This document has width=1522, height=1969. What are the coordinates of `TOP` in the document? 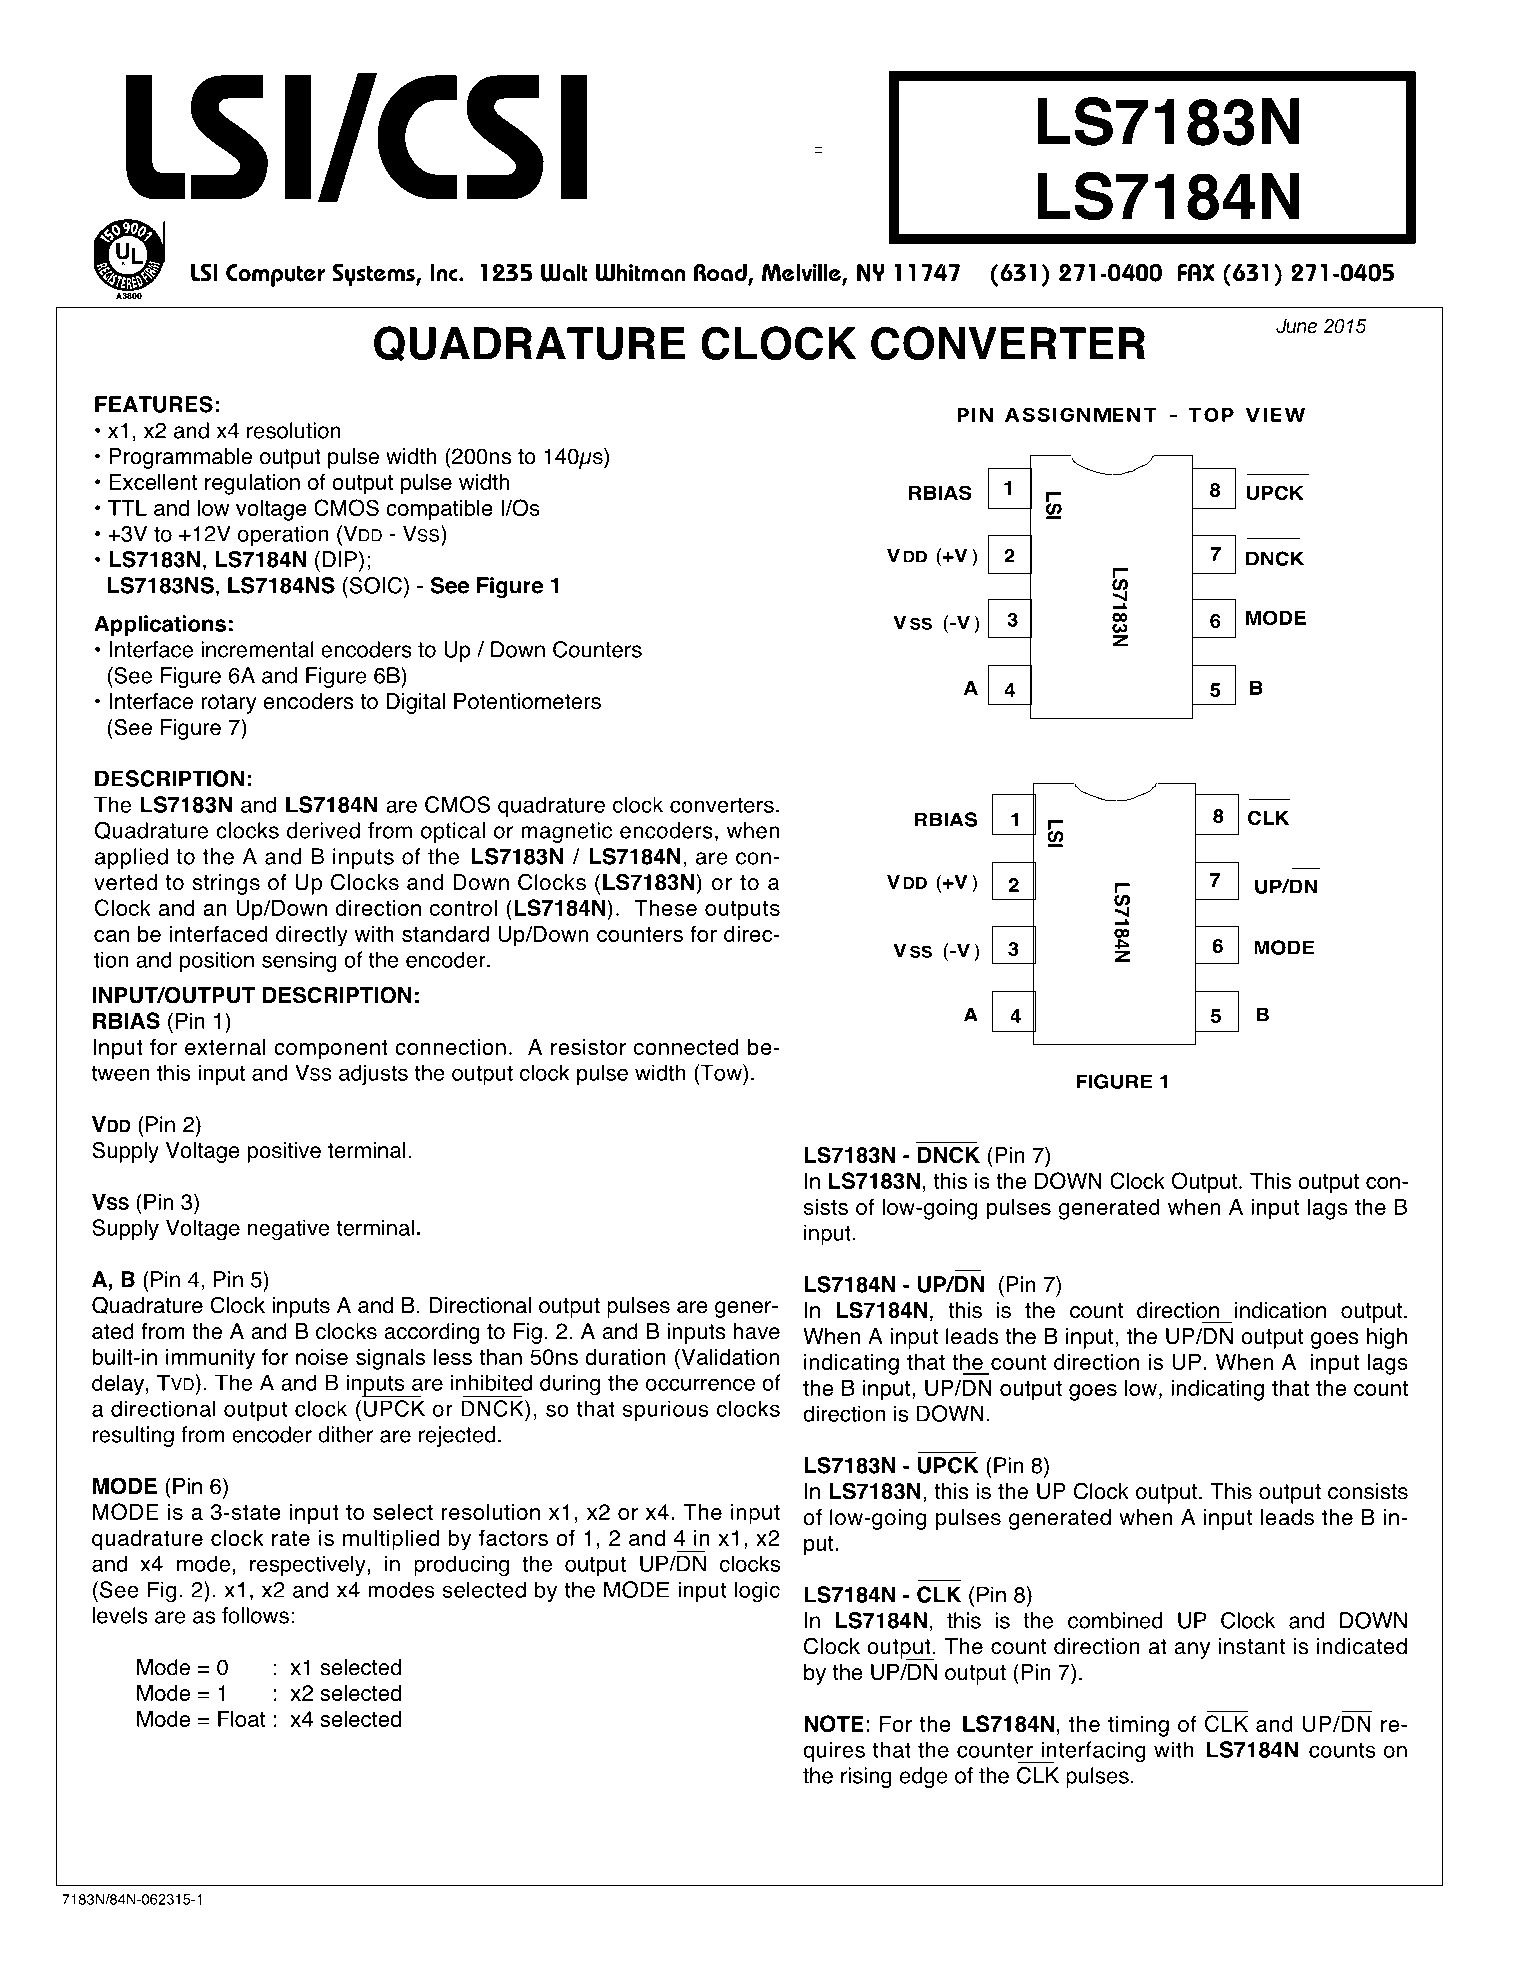 It's located at (1211, 414).
